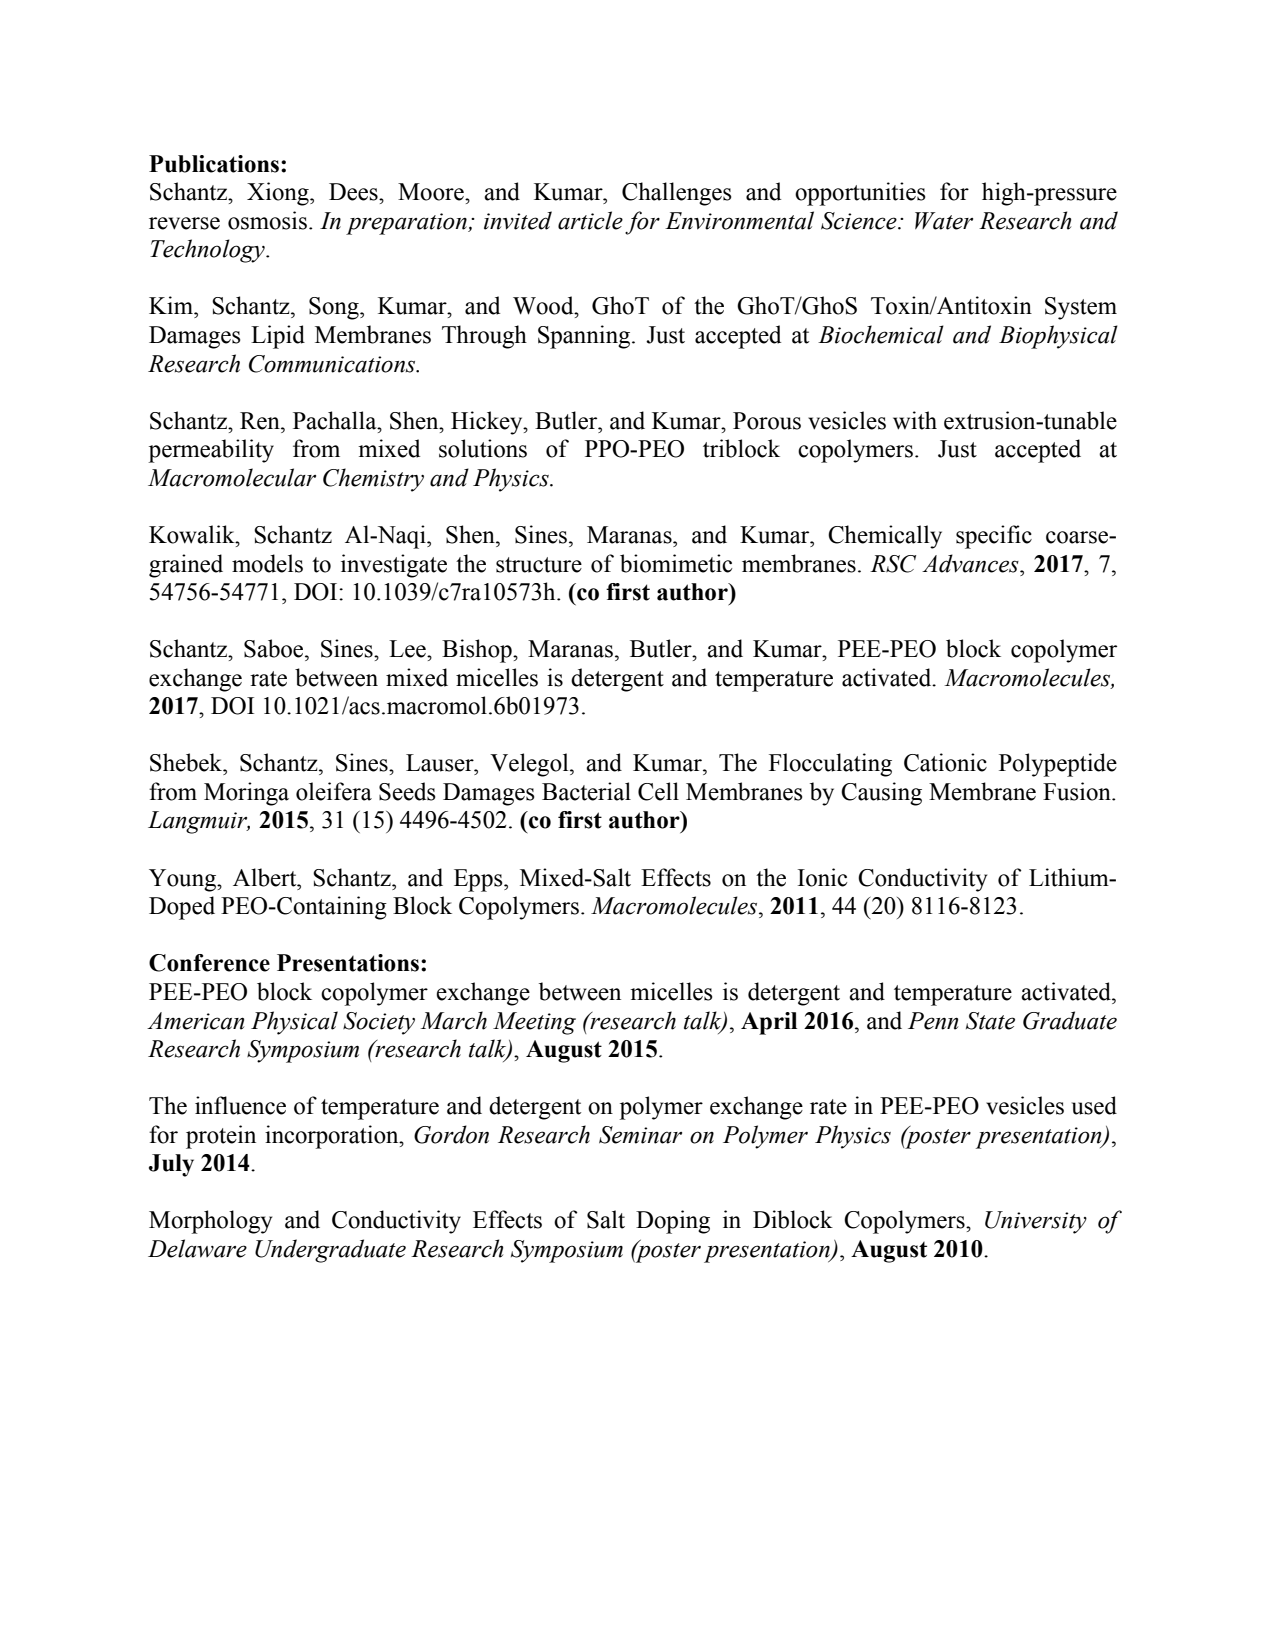 The image size is (1266, 1639). What do you see at coordinates (767, 421) in the screenshot?
I see `Porous` at bounding box center [767, 421].
